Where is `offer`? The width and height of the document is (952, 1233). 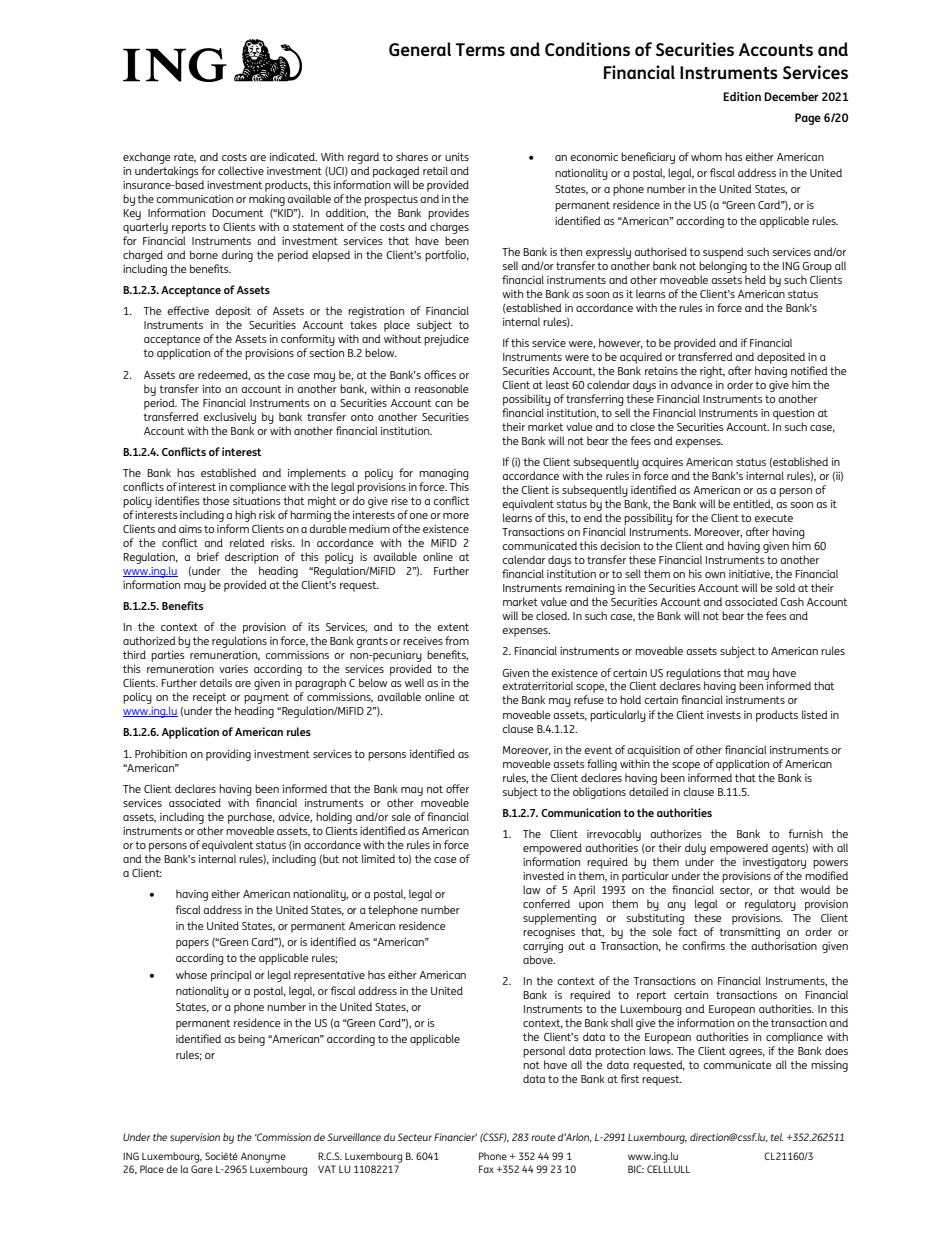
offer is located at coordinates (457, 788).
